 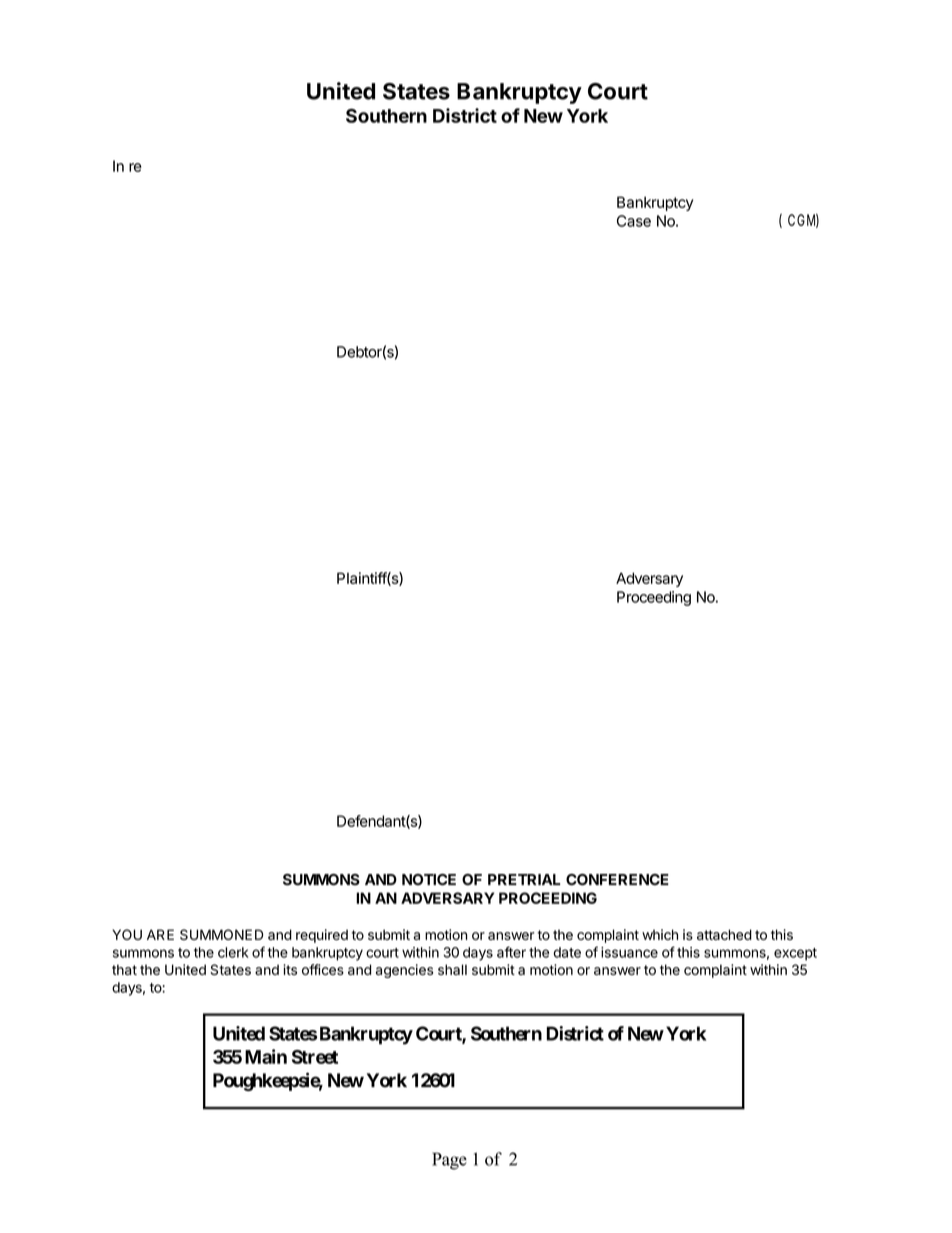 What do you see at coordinates (160, 934) in the screenshot?
I see `ARE` at bounding box center [160, 934].
